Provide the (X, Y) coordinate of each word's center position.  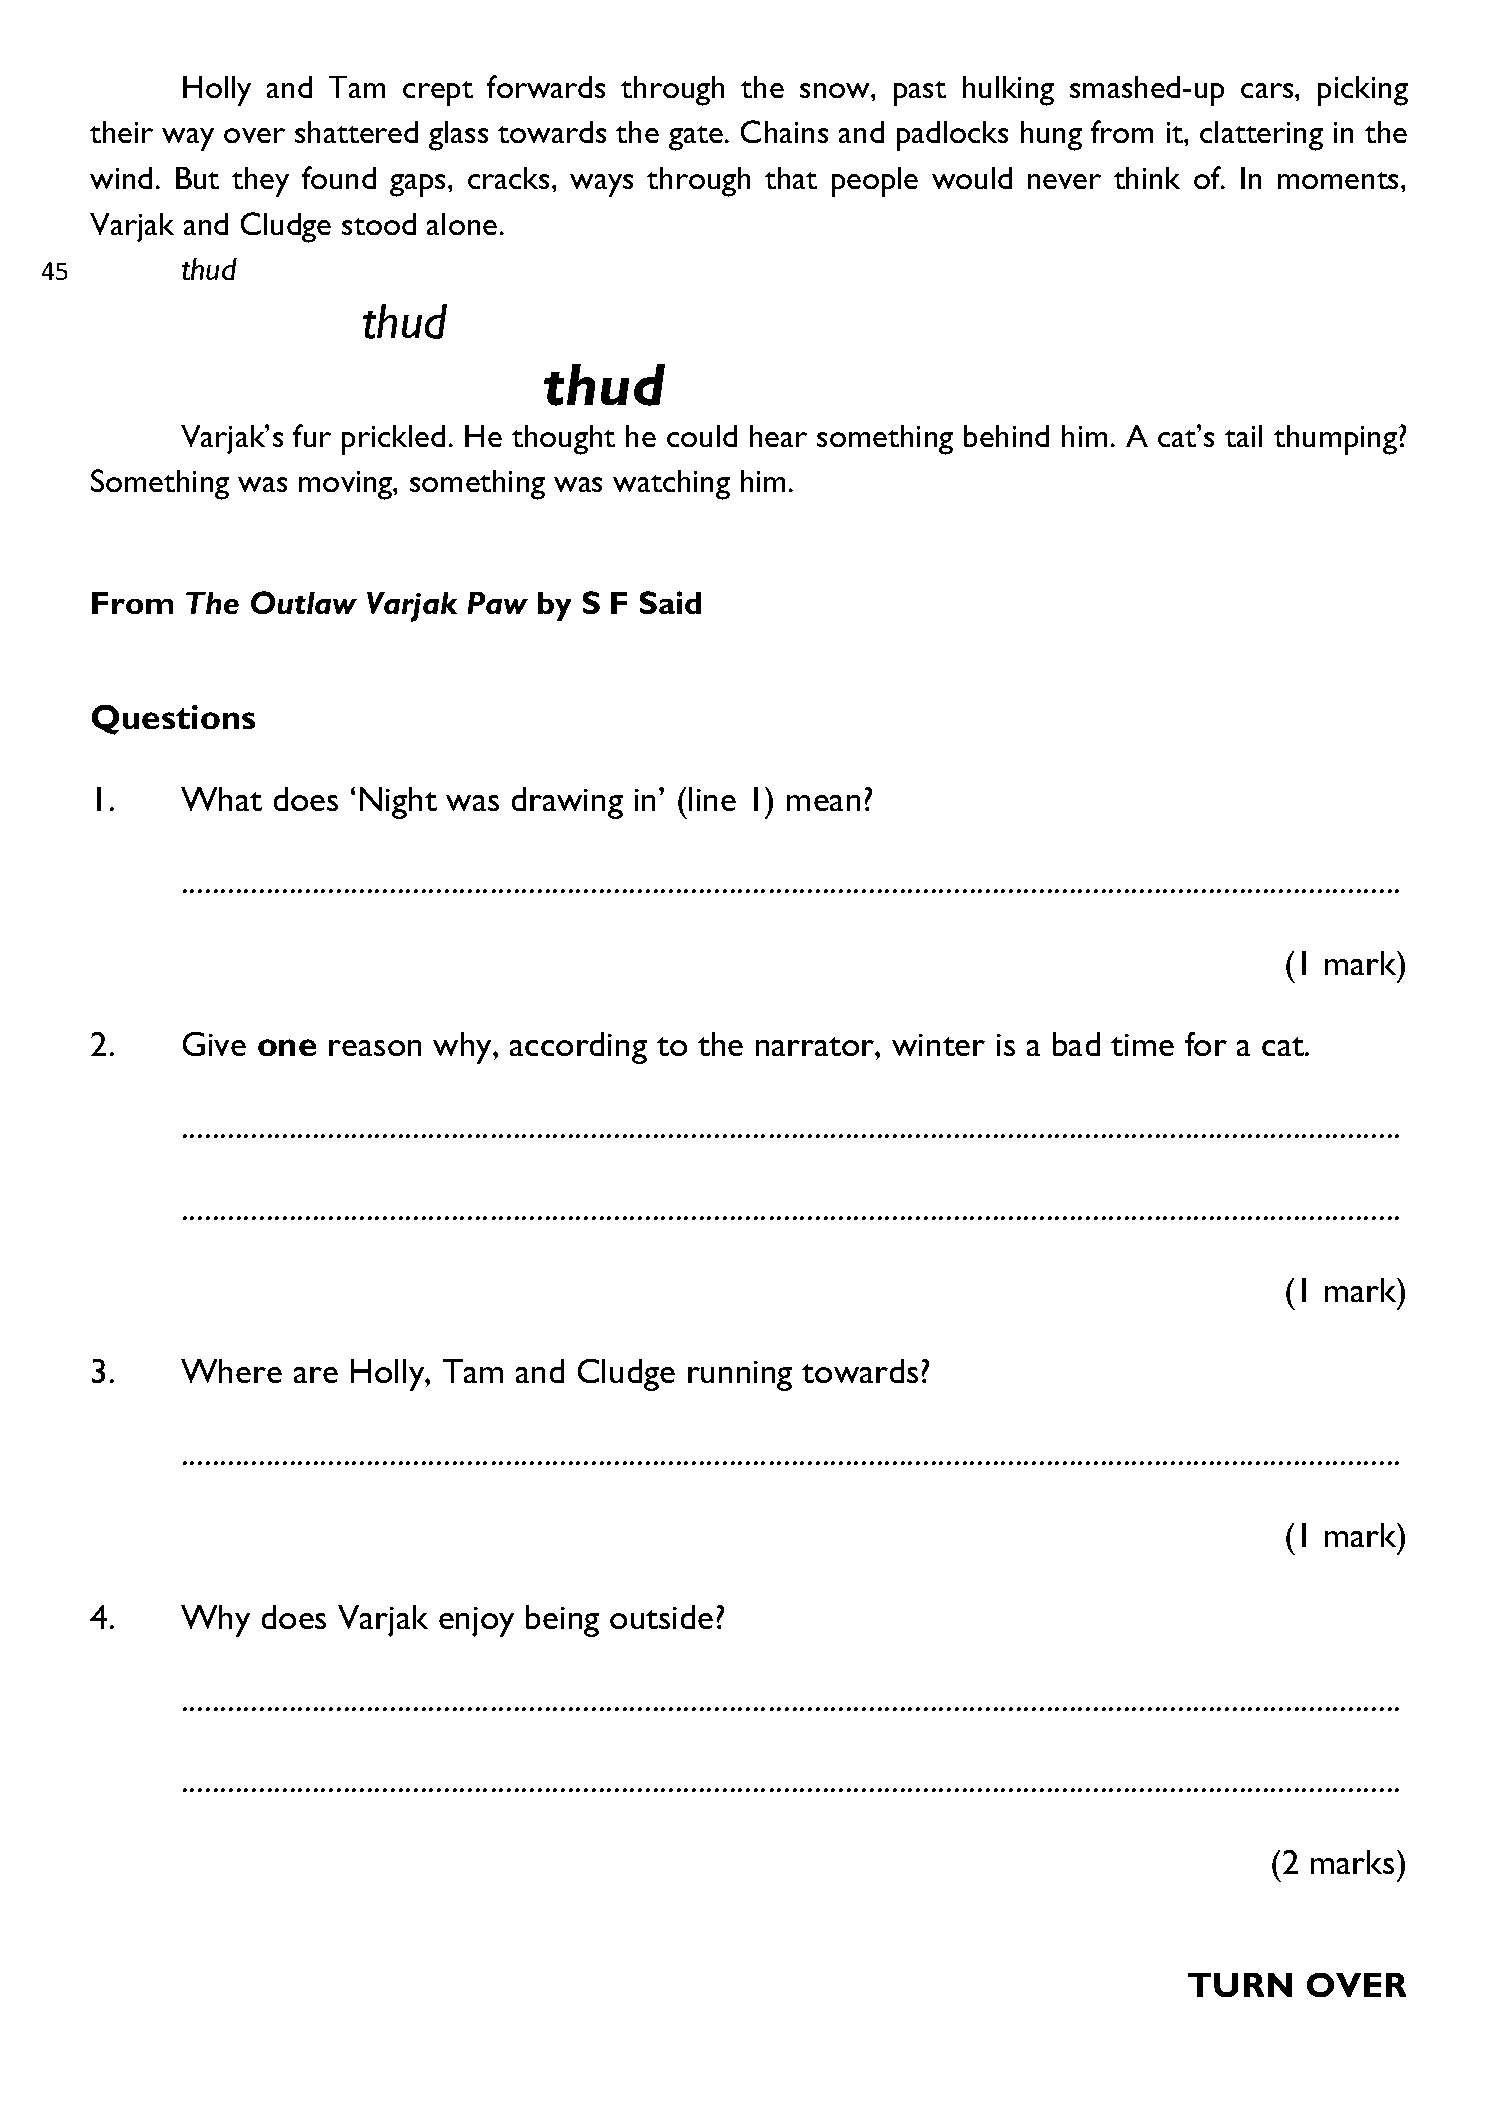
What (221, 799)
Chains (784, 131)
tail (1243, 436)
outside (661, 1617)
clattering (1261, 136)
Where (231, 1371)
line (712, 799)
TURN (1240, 1985)
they (260, 182)
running (740, 1376)
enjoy (476, 1622)
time (1142, 1045)
